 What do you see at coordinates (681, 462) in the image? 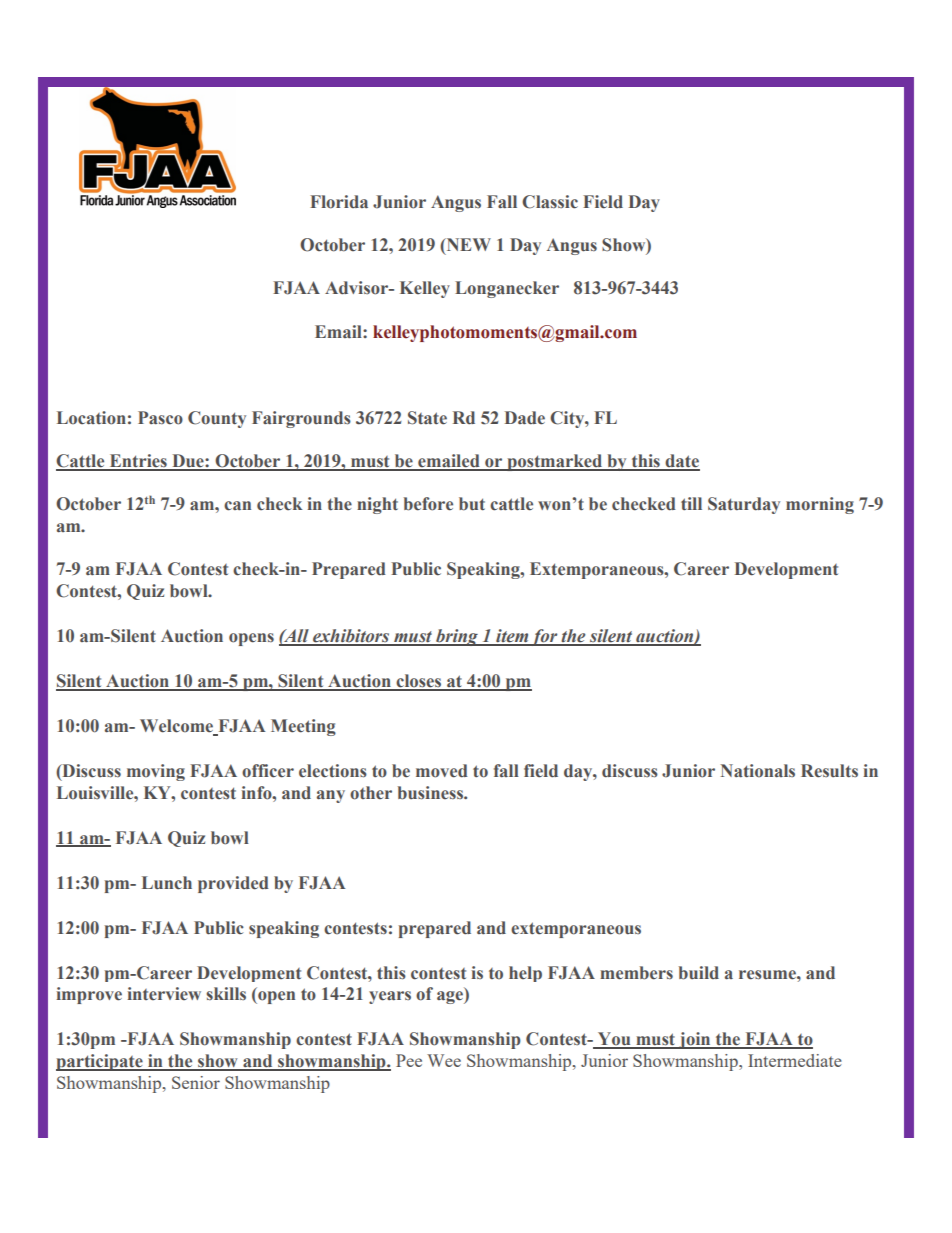
I see `date` at bounding box center [681, 462].
